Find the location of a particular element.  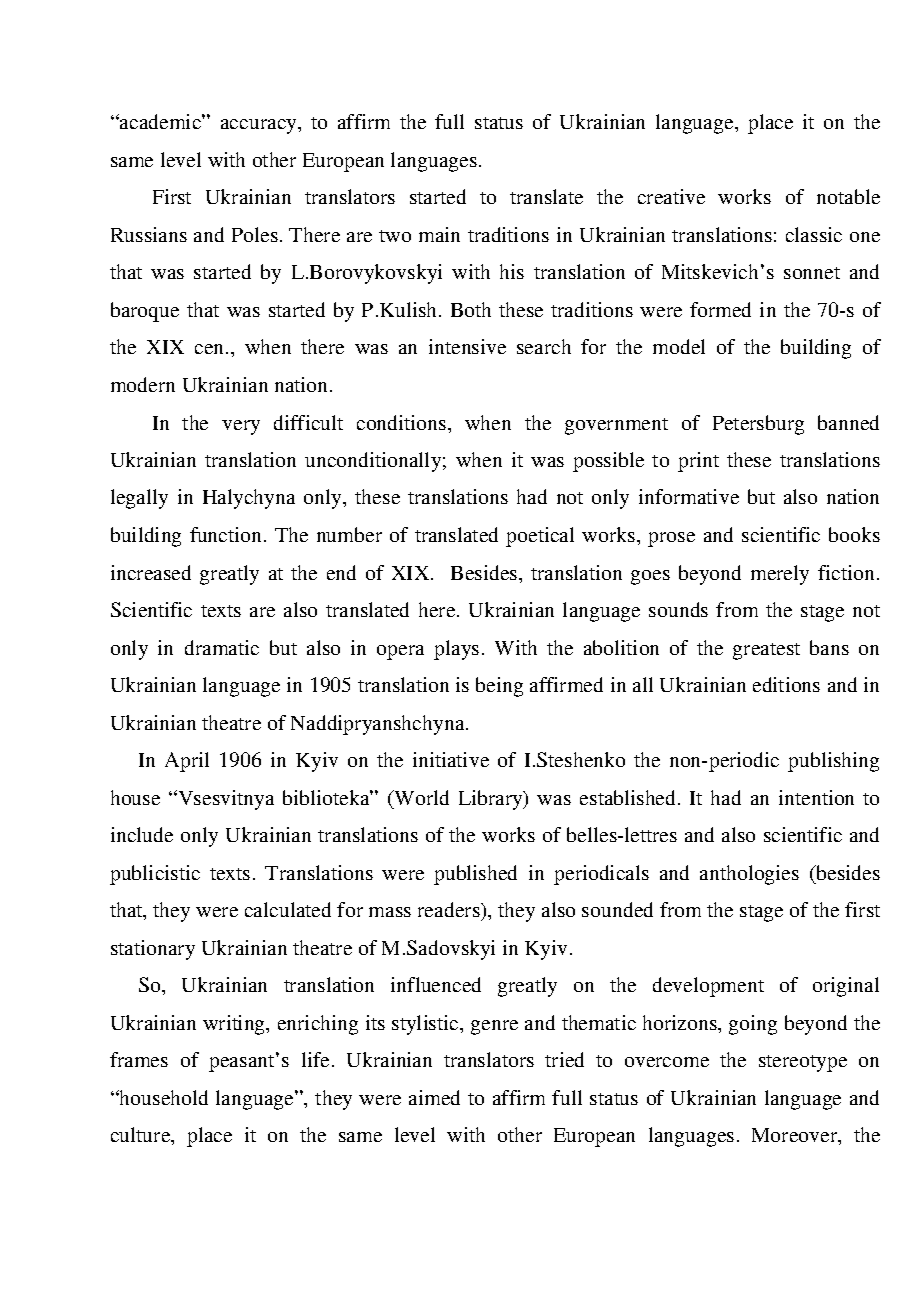

cen is located at coordinates (211, 349).
